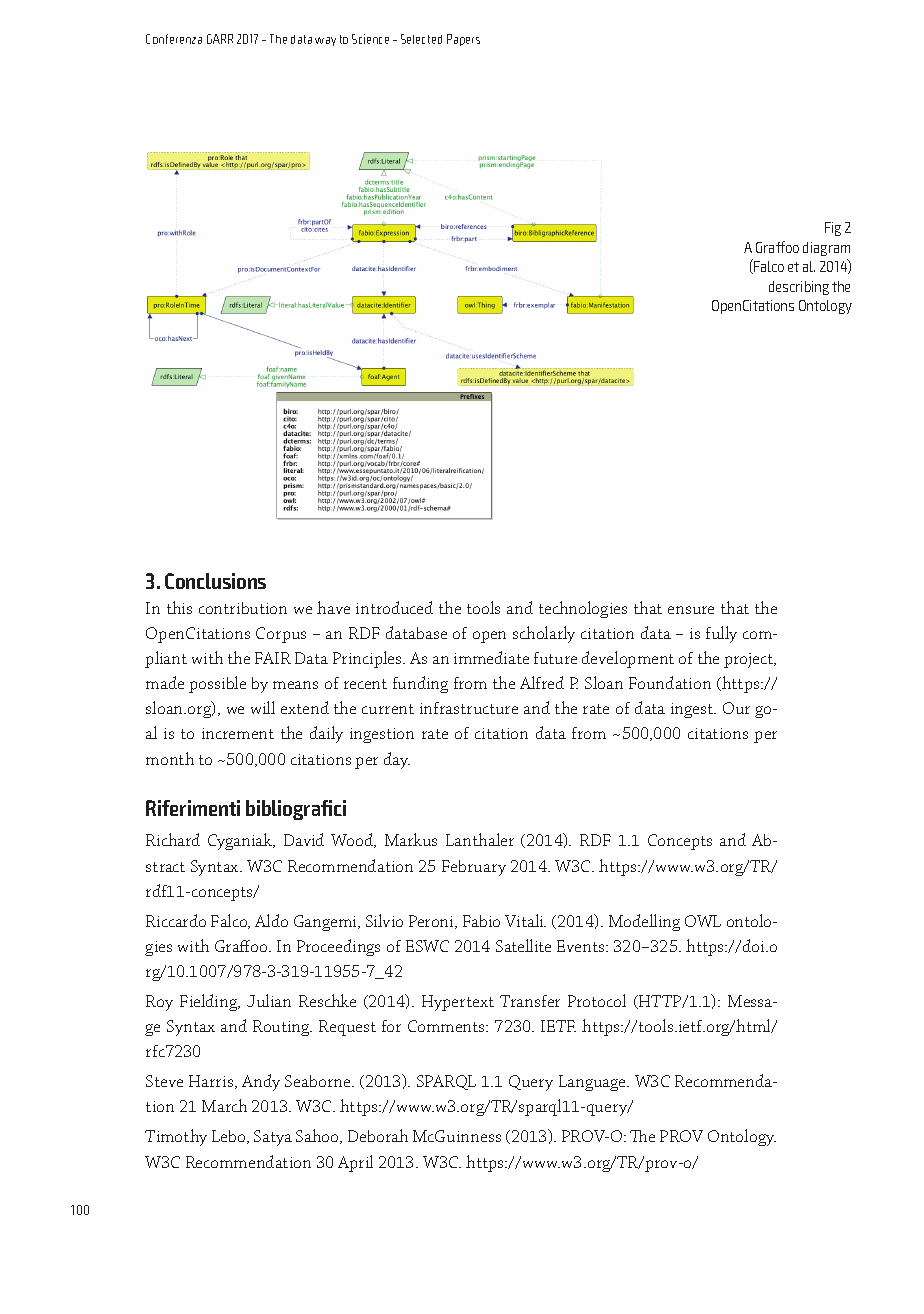 This page has width=924, height=1314. I want to click on fully, so click(721, 634).
